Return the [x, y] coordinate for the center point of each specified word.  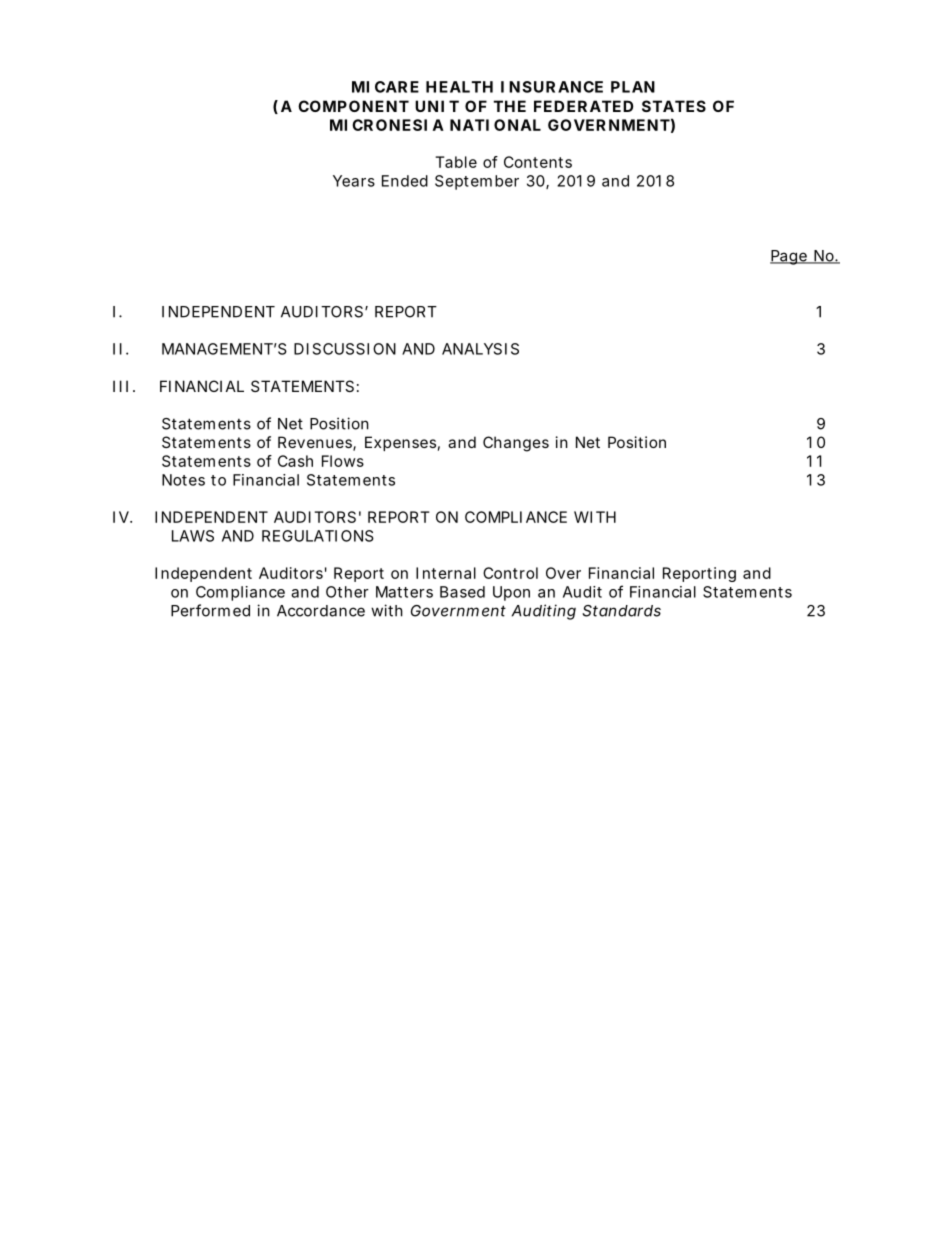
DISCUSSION [345, 349]
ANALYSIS [480, 349]
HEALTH [459, 87]
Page [789, 257]
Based [462, 592]
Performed [210, 610]
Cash [295, 461]
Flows [343, 461]
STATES [674, 106]
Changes [516, 444]
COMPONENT [353, 106]
